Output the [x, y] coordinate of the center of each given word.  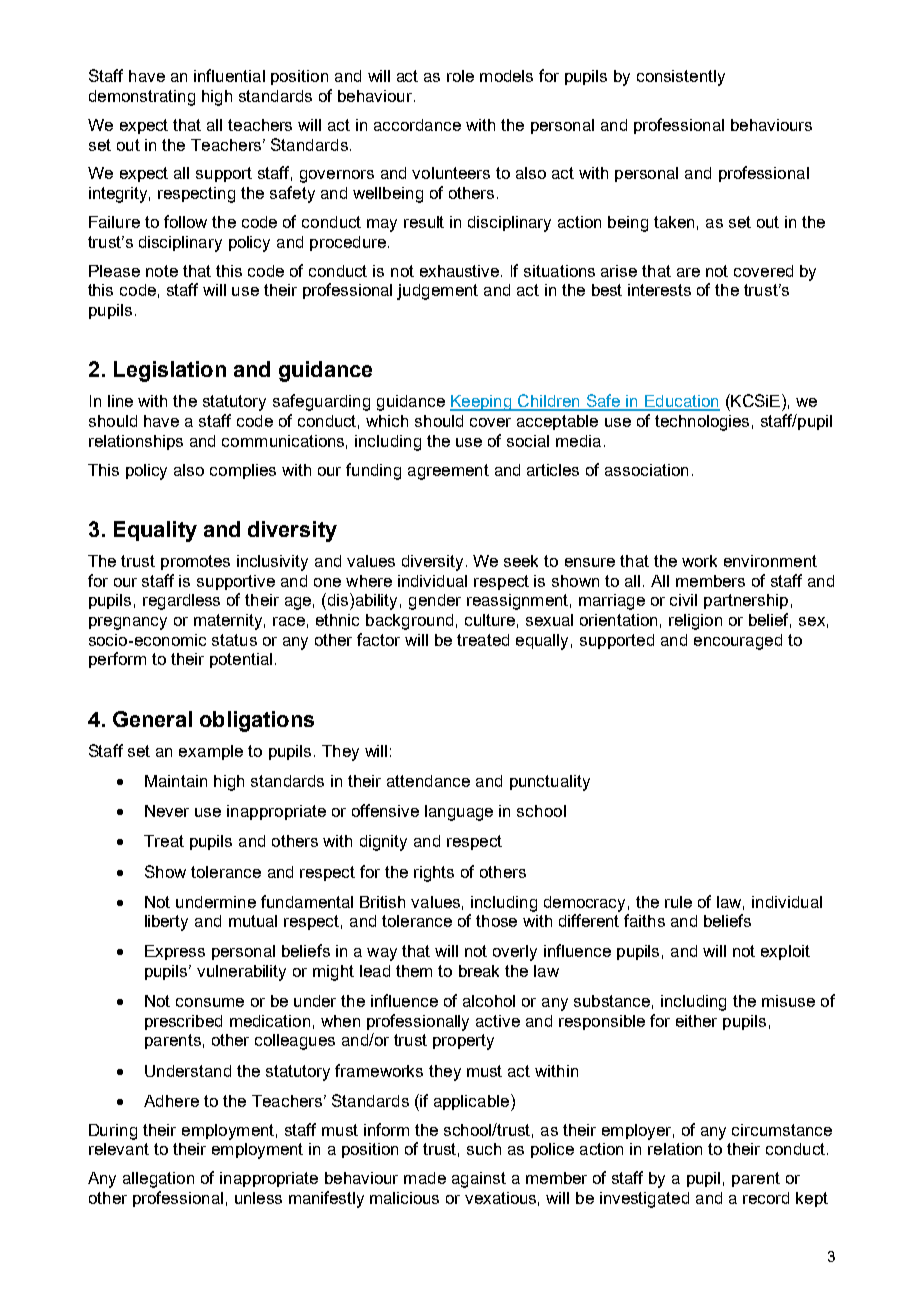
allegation [158, 1180]
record [766, 1198]
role [460, 76]
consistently [681, 78]
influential [229, 75]
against [479, 1180]
